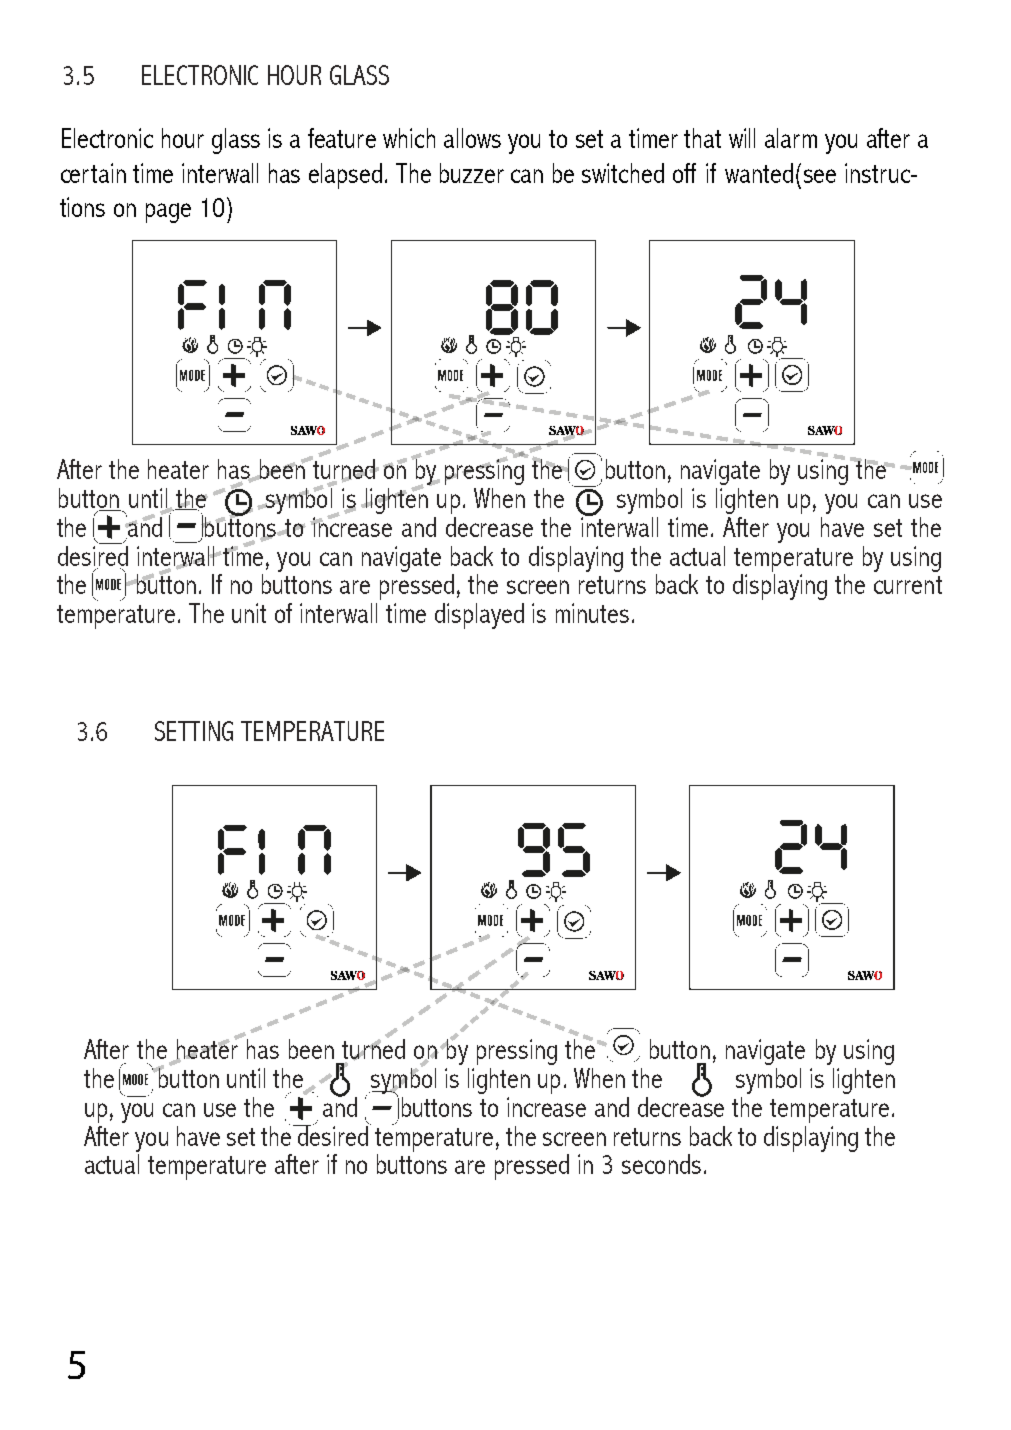 The width and height of the document is (1011, 1430). Describe the element at coordinates (472, 138) in the document. I see `allows` at that location.
